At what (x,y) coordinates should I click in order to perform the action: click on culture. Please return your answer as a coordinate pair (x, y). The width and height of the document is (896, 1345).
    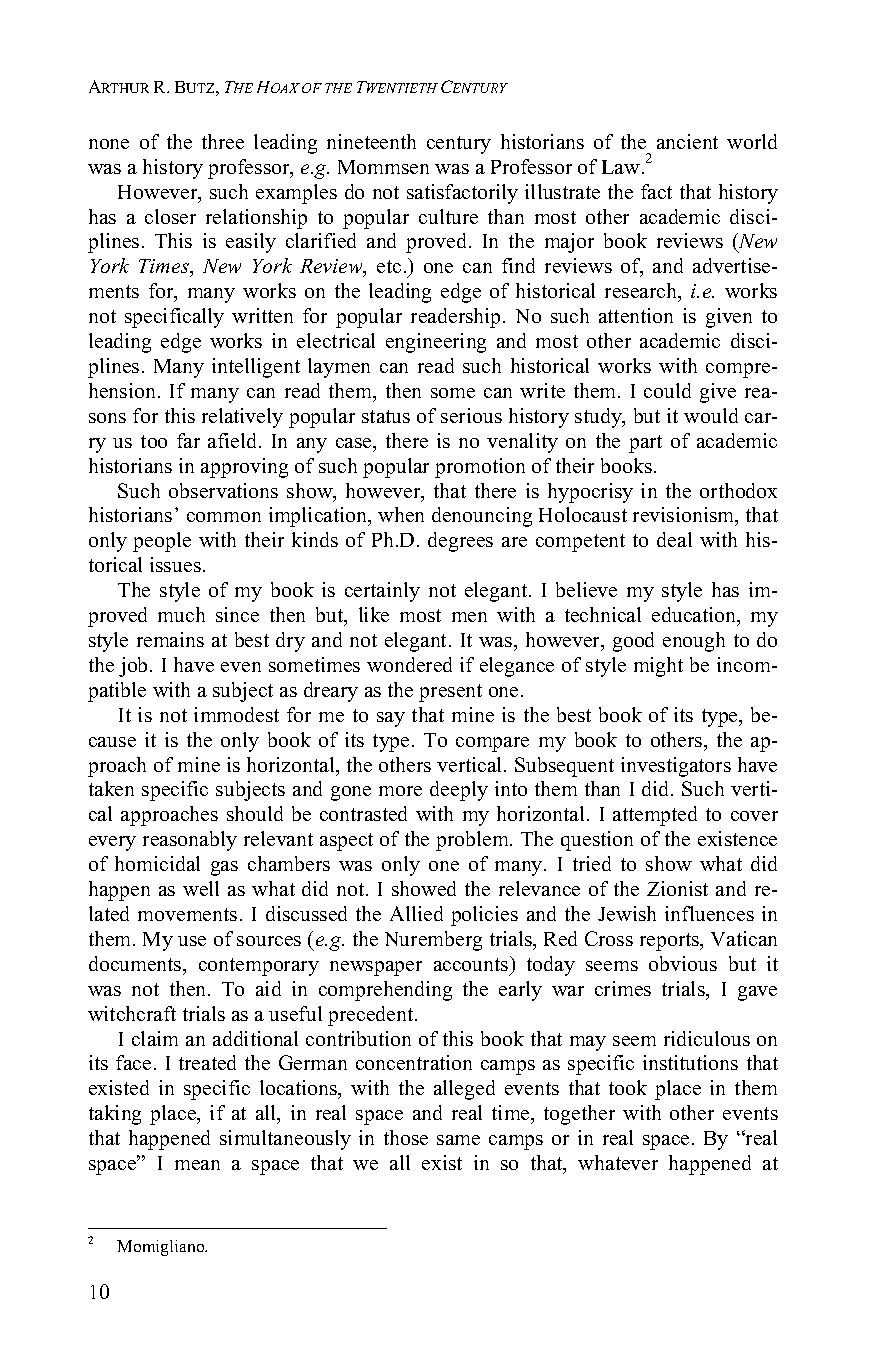
    Looking at the image, I should click on (448, 216).
